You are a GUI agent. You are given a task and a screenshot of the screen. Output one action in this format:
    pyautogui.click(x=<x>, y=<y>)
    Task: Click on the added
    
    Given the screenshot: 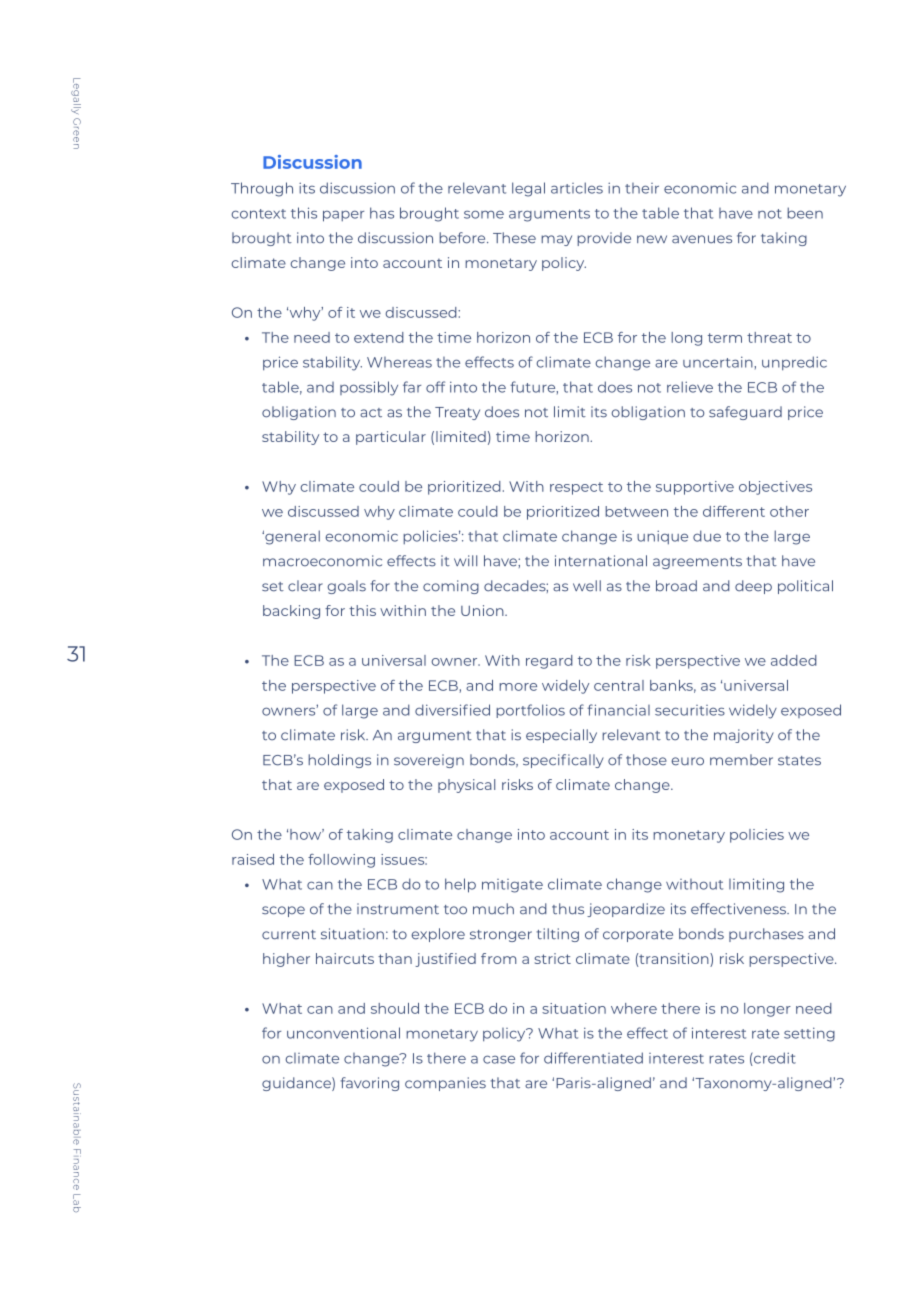 What is the action you would take?
    pyautogui.click(x=794, y=660)
